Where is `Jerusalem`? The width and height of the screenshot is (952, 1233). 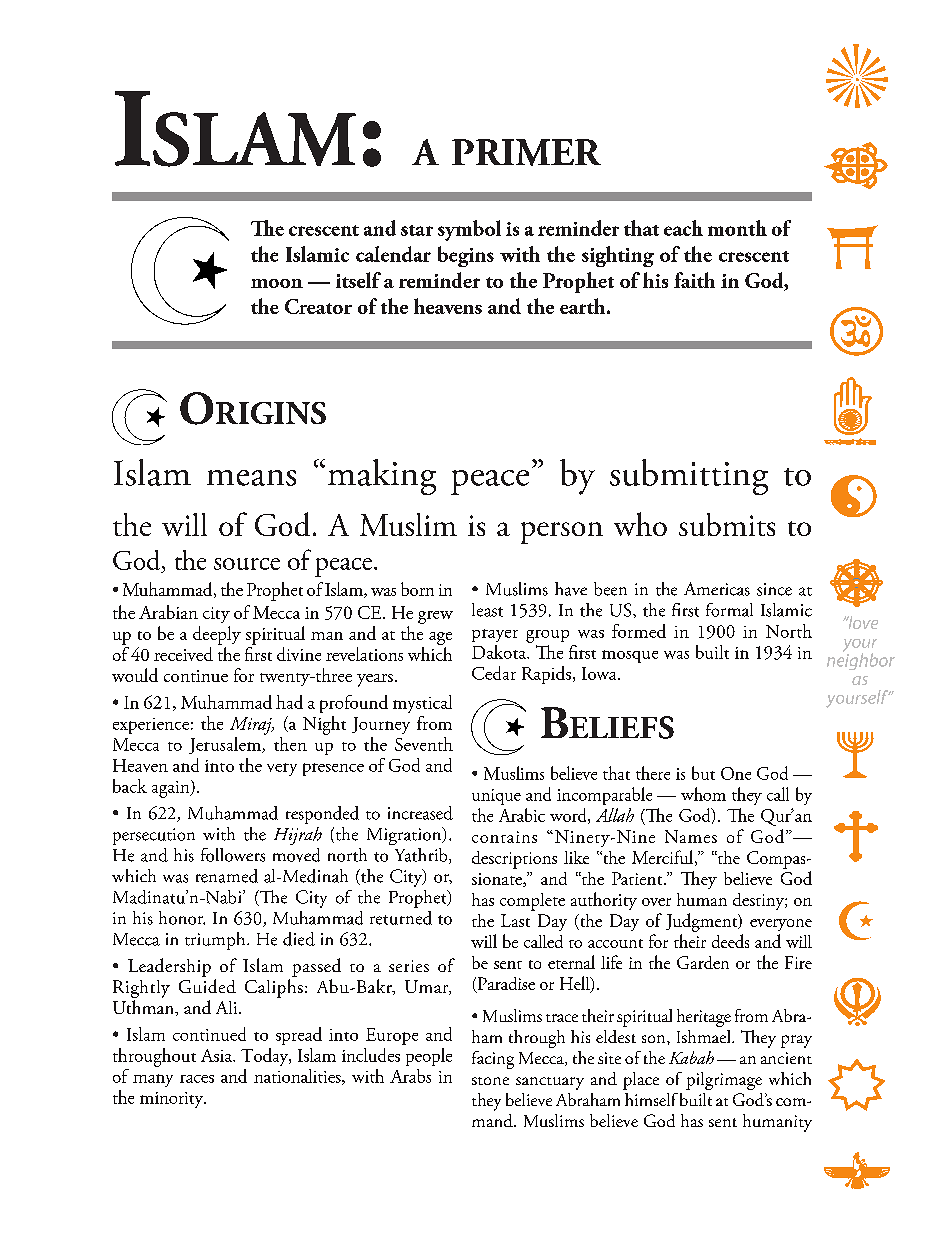 Jerusalem is located at coordinates (226, 745).
